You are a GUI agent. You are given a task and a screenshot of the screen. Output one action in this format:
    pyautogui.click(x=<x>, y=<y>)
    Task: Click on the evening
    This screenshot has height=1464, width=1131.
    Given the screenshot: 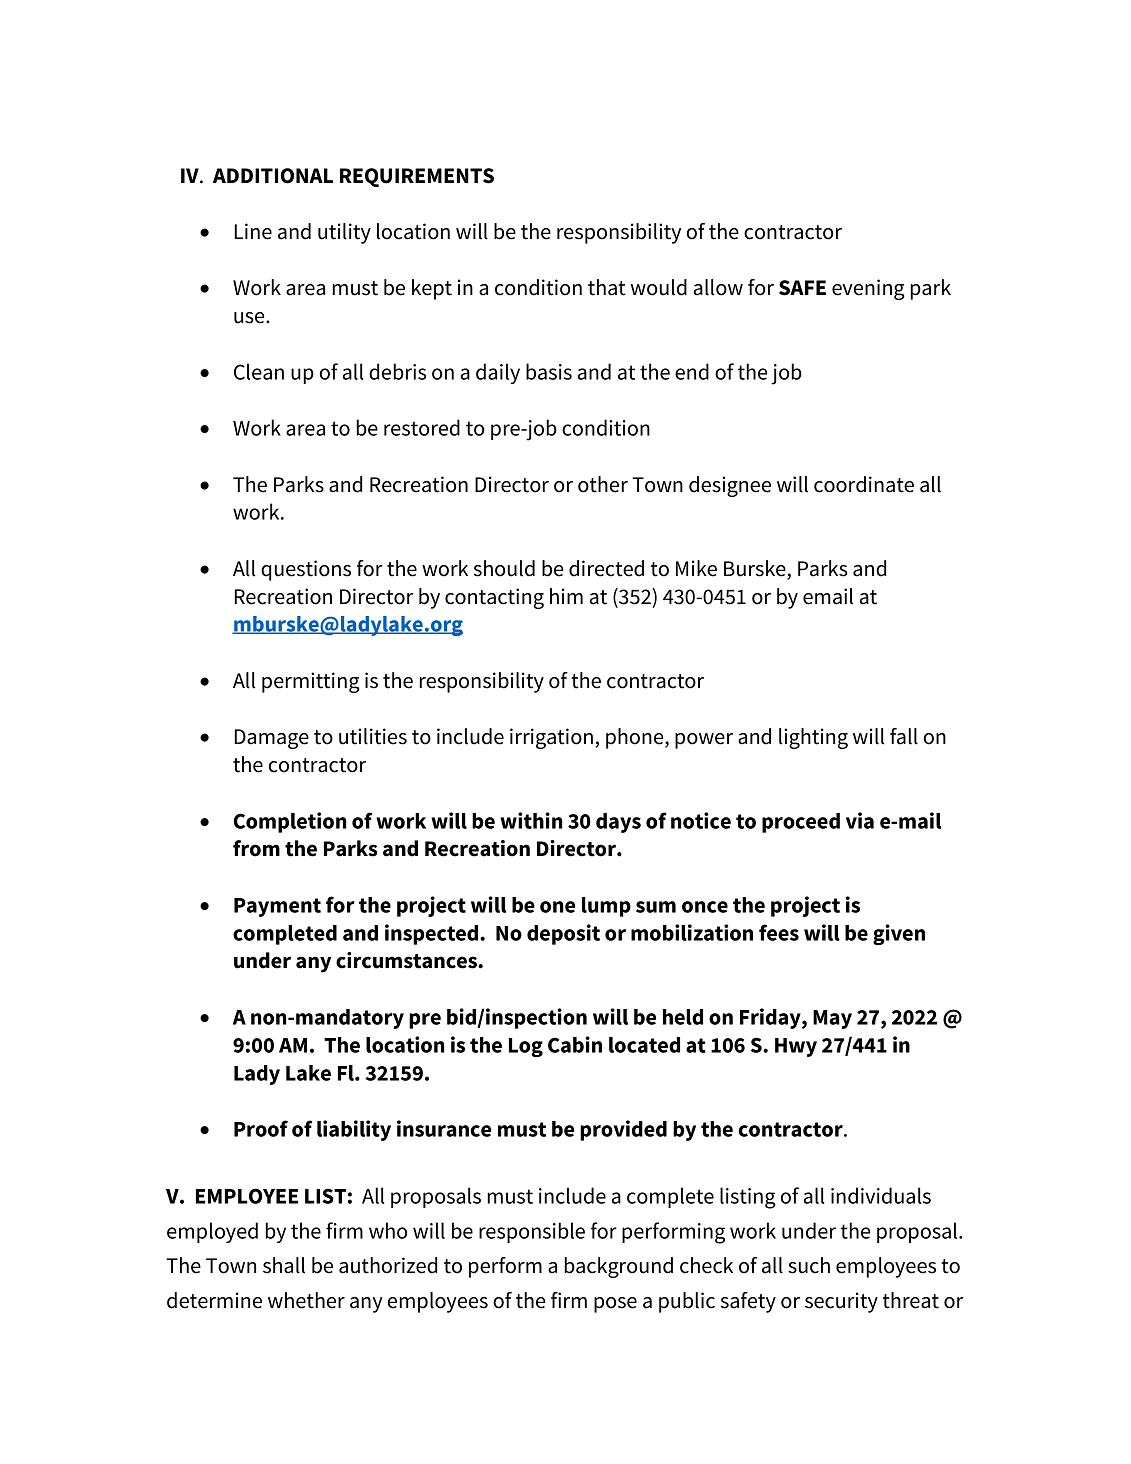 What is the action you would take?
    pyautogui.click(x=868, y=289)
